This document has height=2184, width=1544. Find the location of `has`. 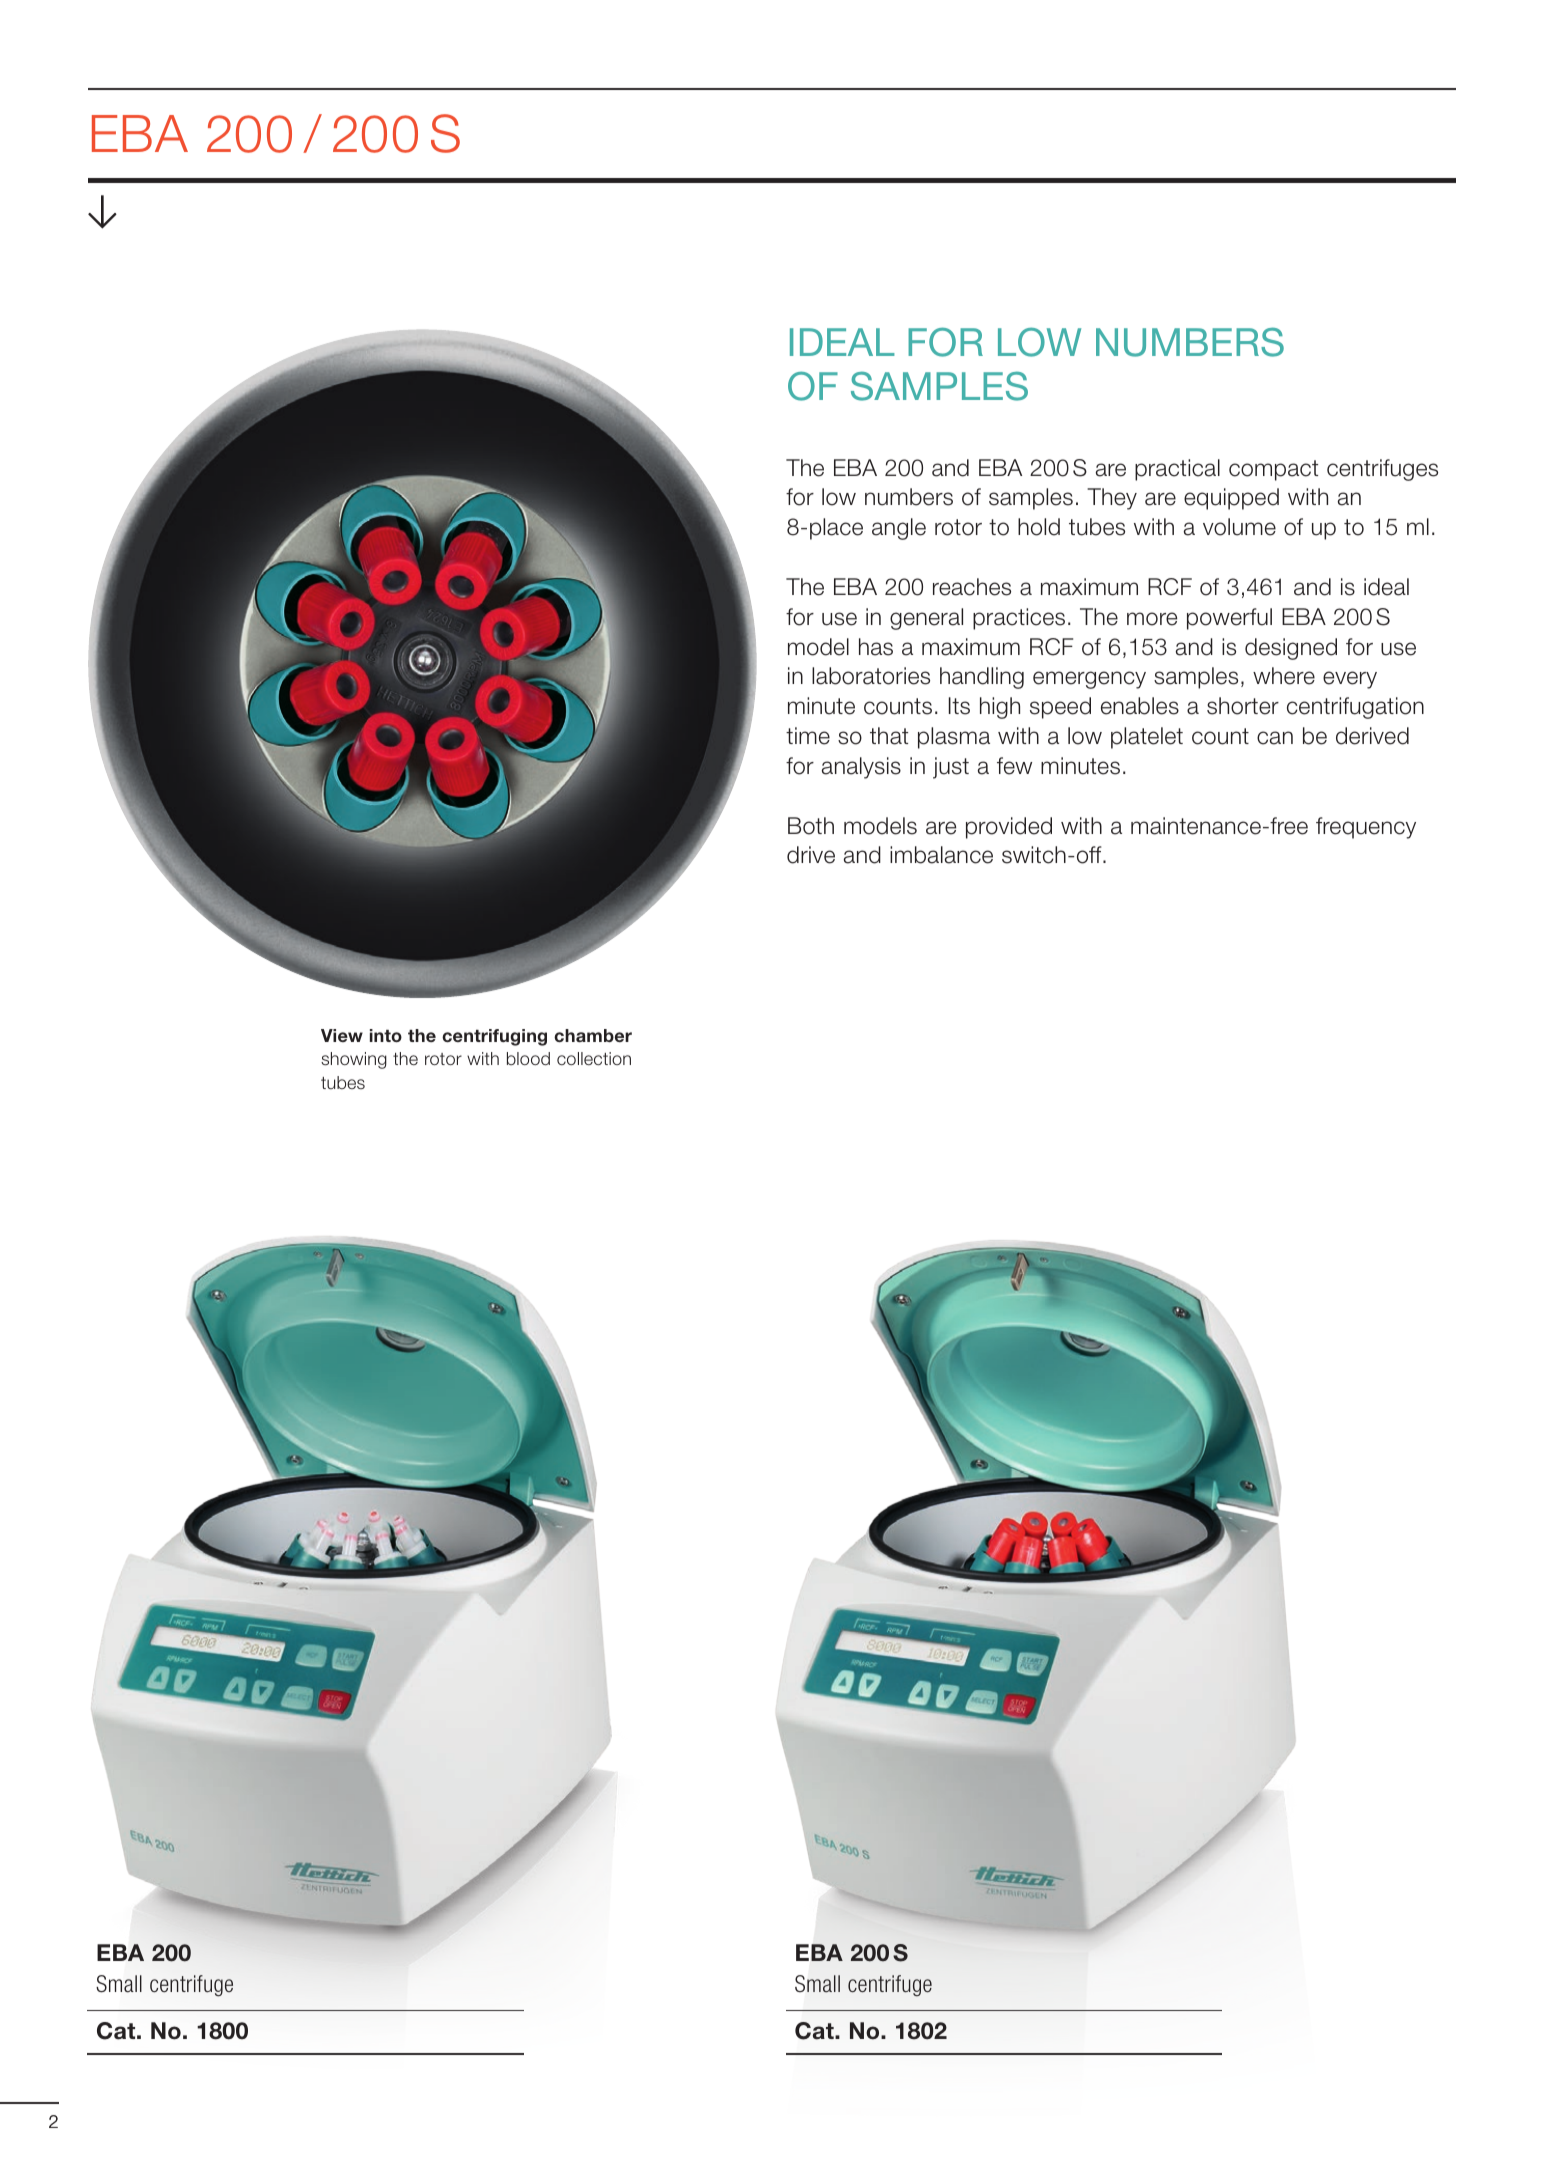

has is located at coordinates (876, 647).
